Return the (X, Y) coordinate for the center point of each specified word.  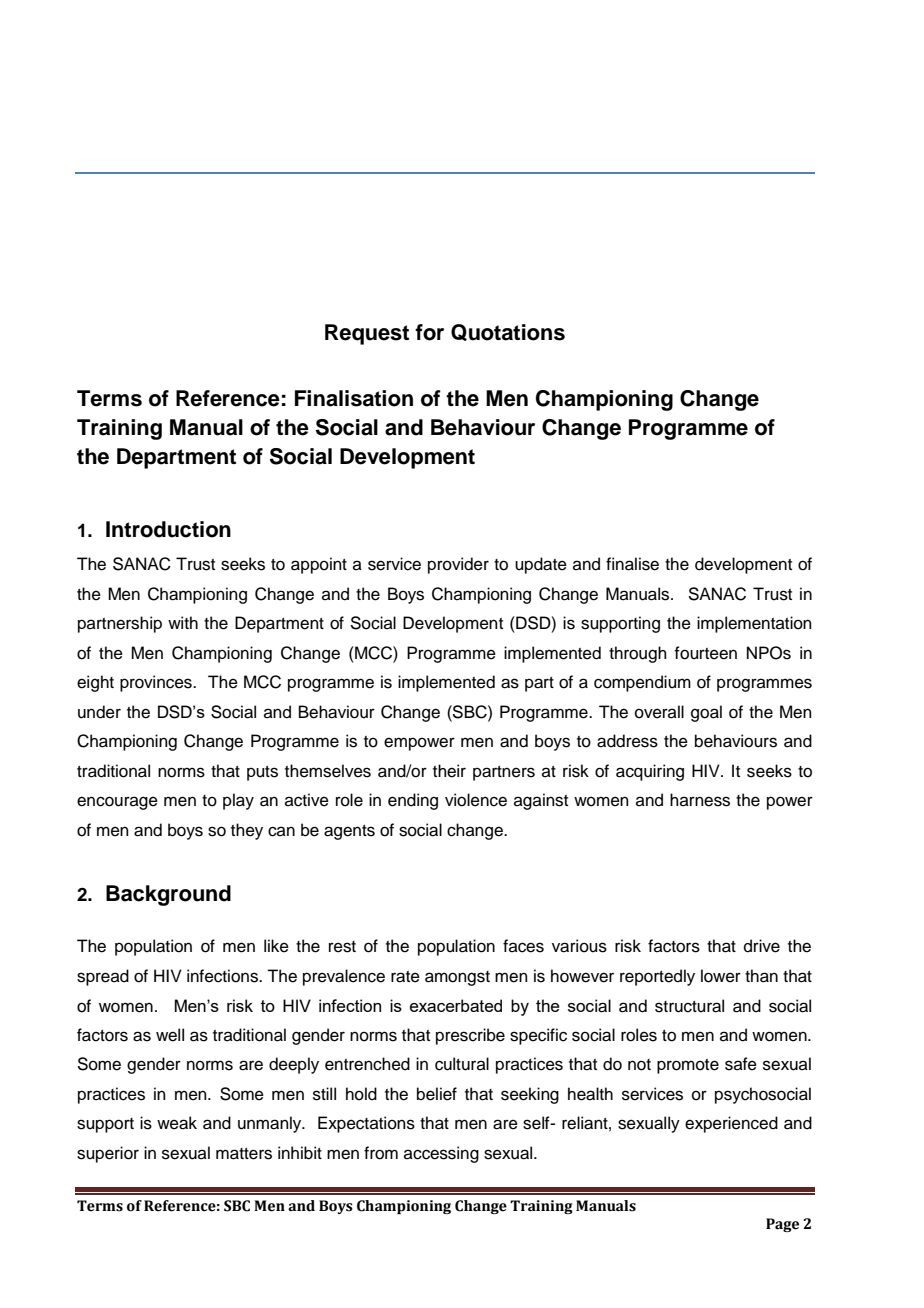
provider (458, 565)
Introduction (168, 529)
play (238, 801)
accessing (441, 1154)
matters (244, 1154)
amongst (457, 978)
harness (700, 800)
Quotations (508, 332)
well (170, 1035)
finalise (632, 564)
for (429, 332)
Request (367, 334)
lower (721, 976)
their (449, 771)
